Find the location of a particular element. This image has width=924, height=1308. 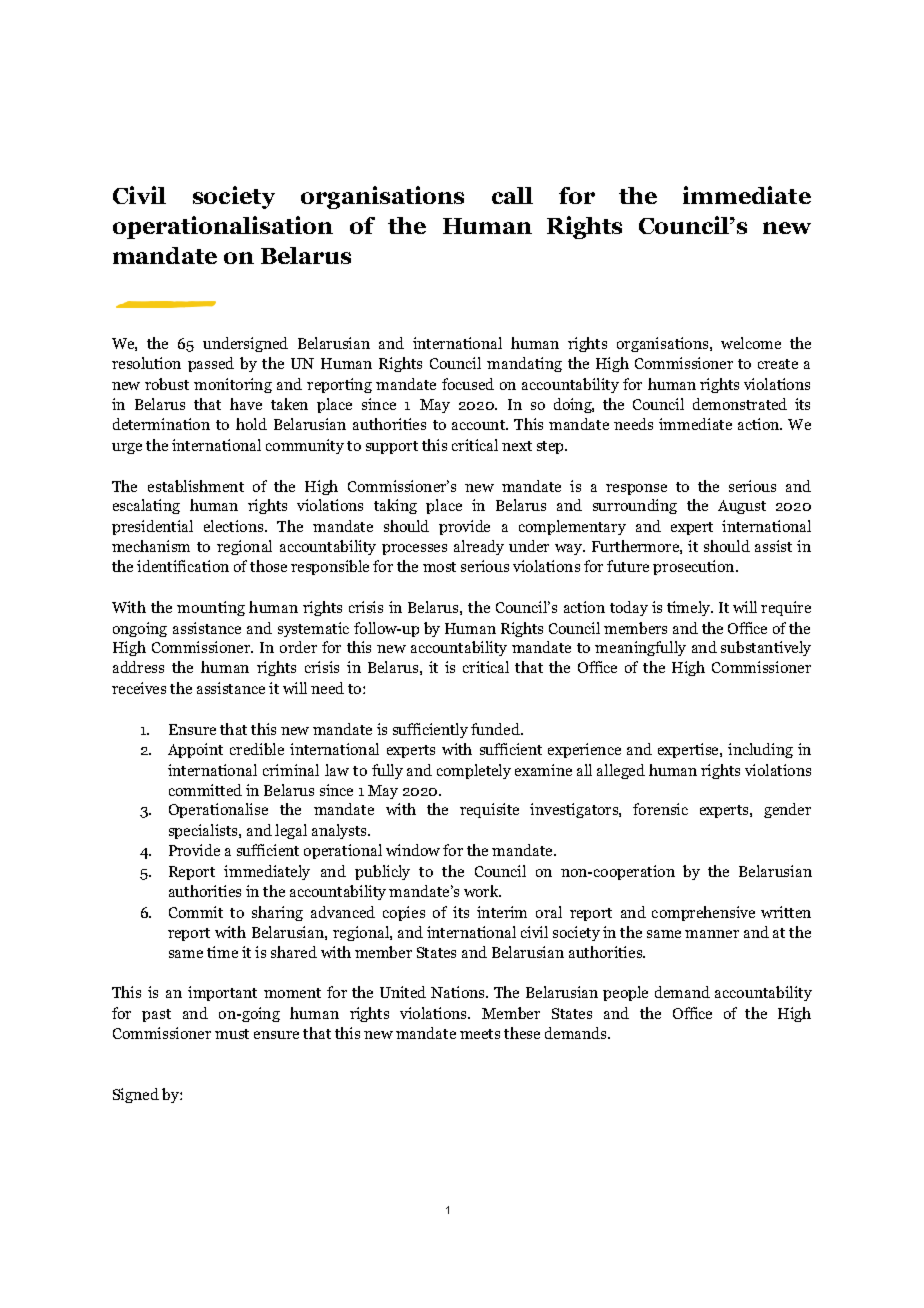

establishment is located at coordinates (196, 486).
